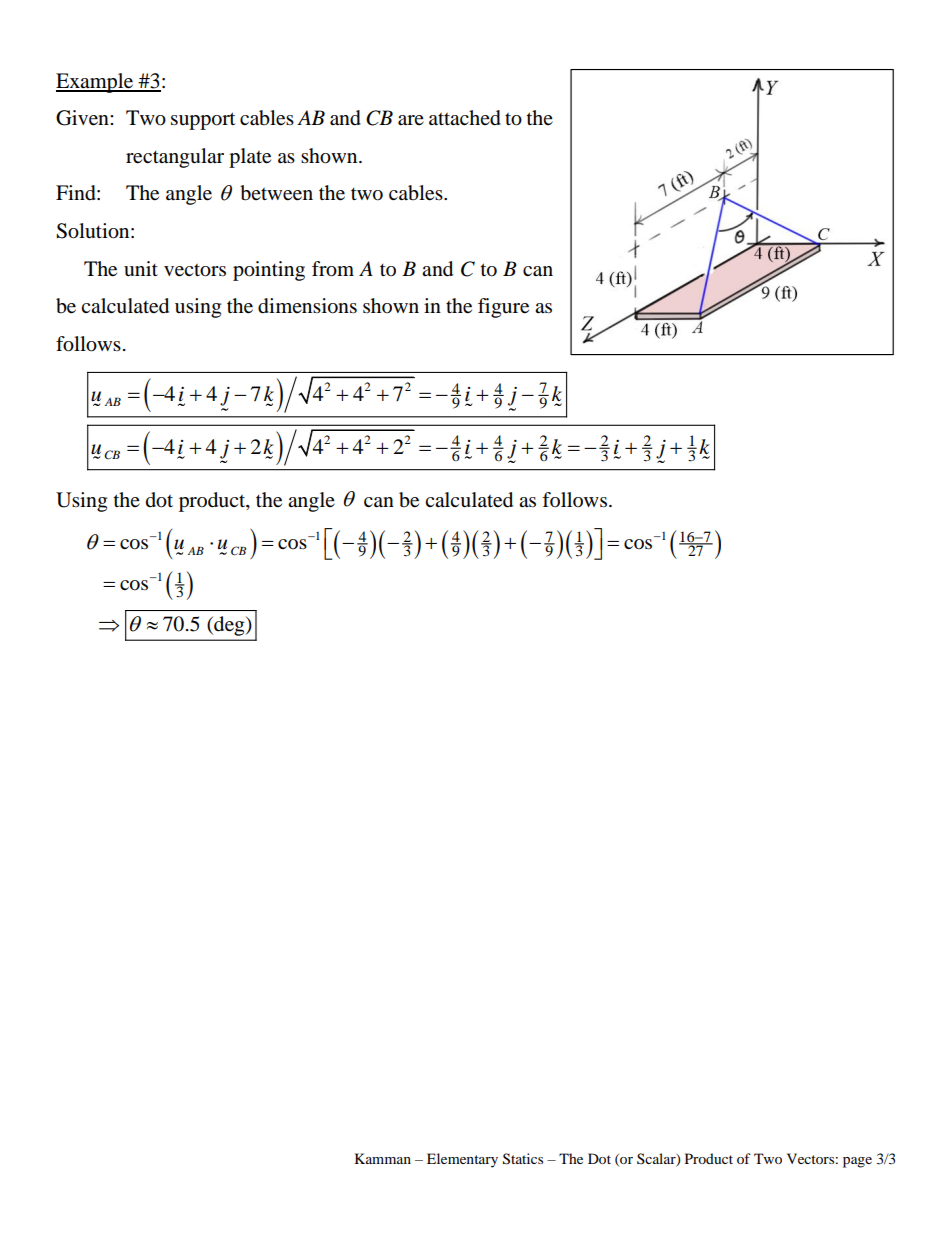 This screenshot has height=1233, width=952. I want to click on dimensions, so click(307, 306).
